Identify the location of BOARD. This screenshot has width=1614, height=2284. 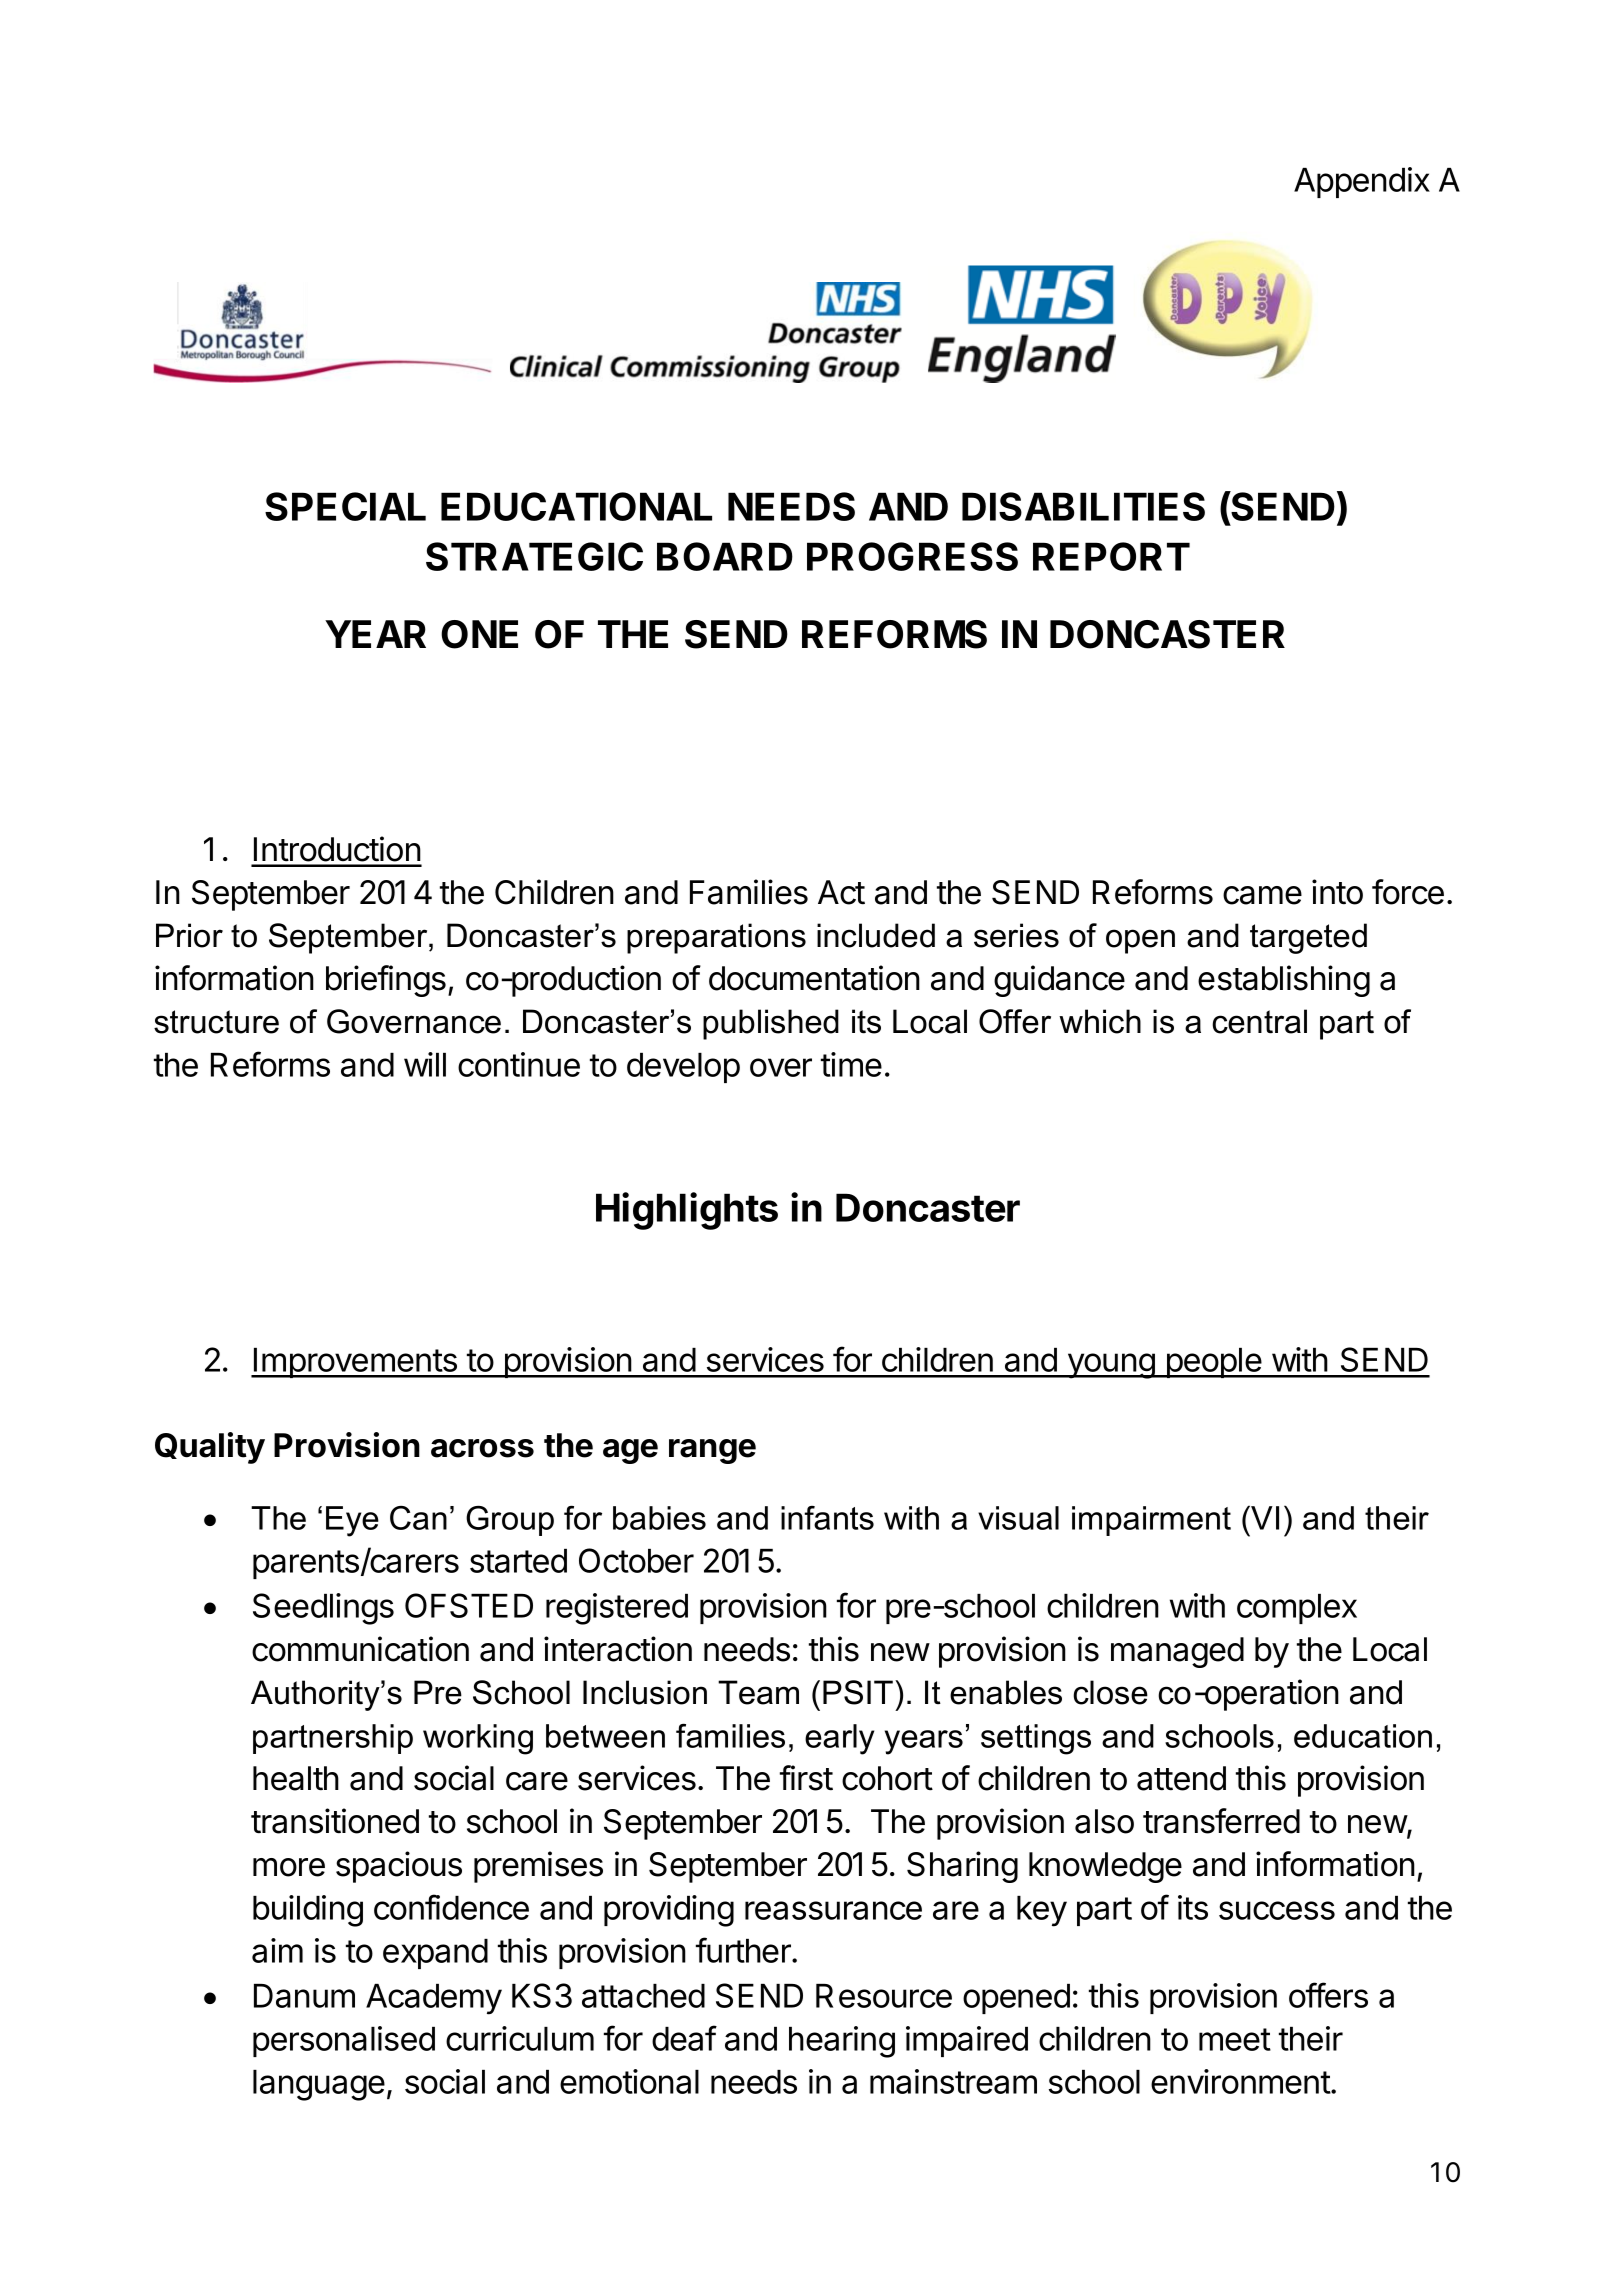
(725, 556).
